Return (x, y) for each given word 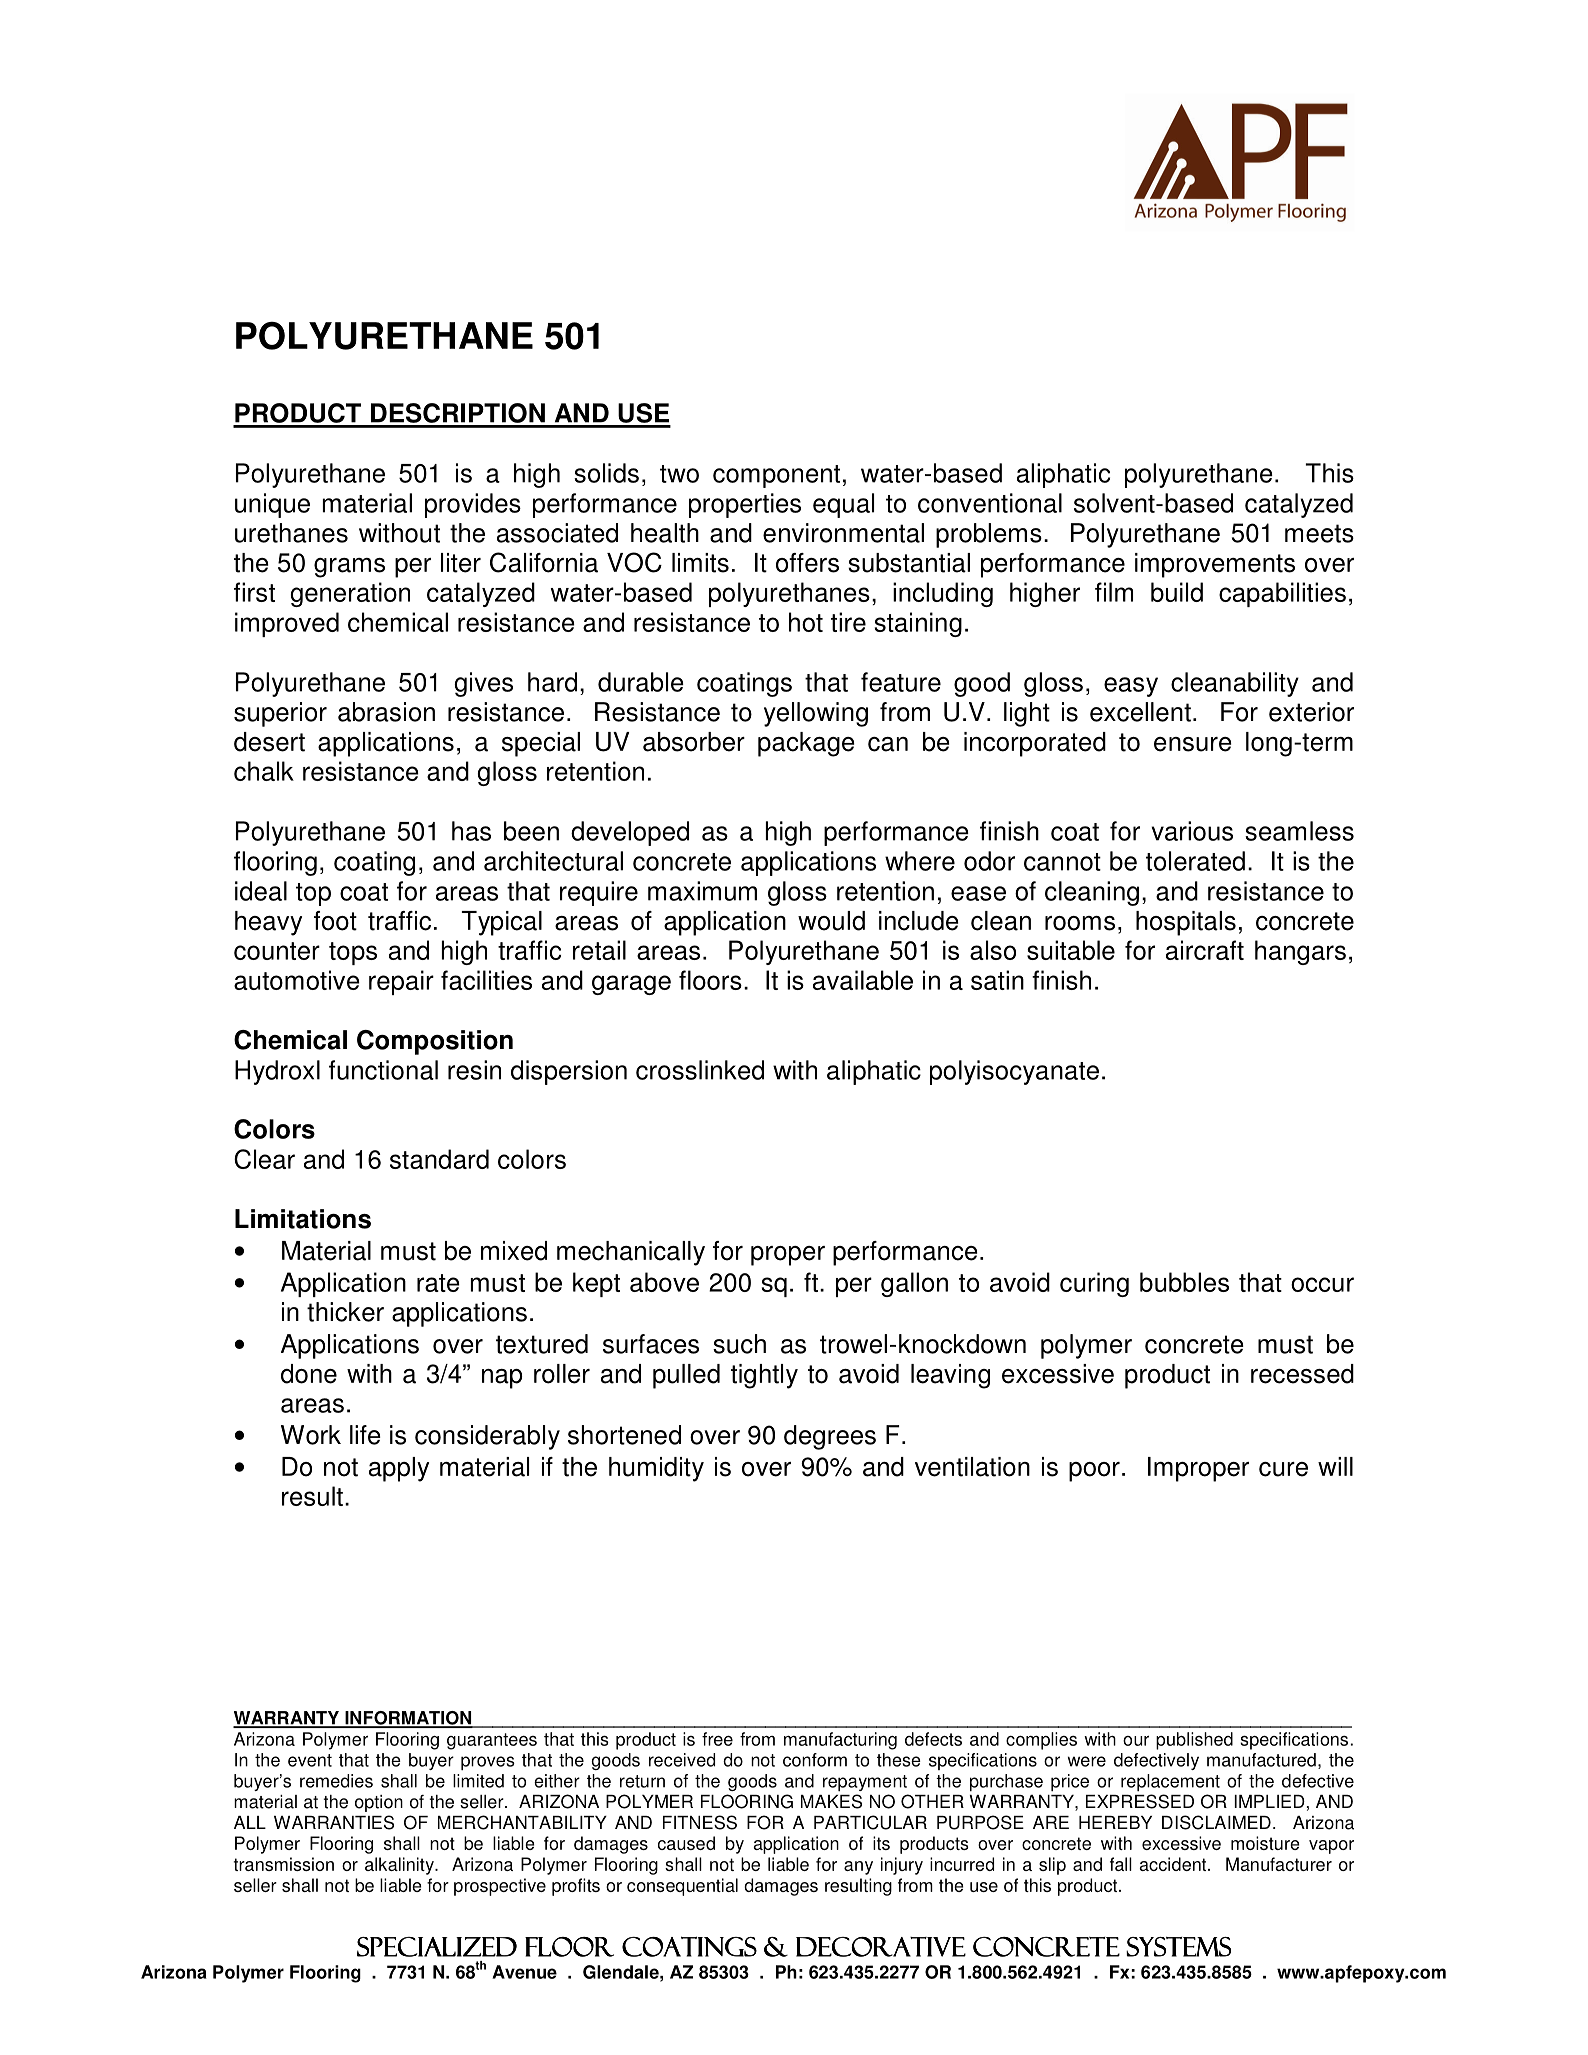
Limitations (303, 1219)
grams (349, 568)
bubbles (1184, 1282)
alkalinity (400, 1866)
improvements (1215, 565)
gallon (914, 1284)
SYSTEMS (1178, 1947)
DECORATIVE (881, 1947)
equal (843, 505)
